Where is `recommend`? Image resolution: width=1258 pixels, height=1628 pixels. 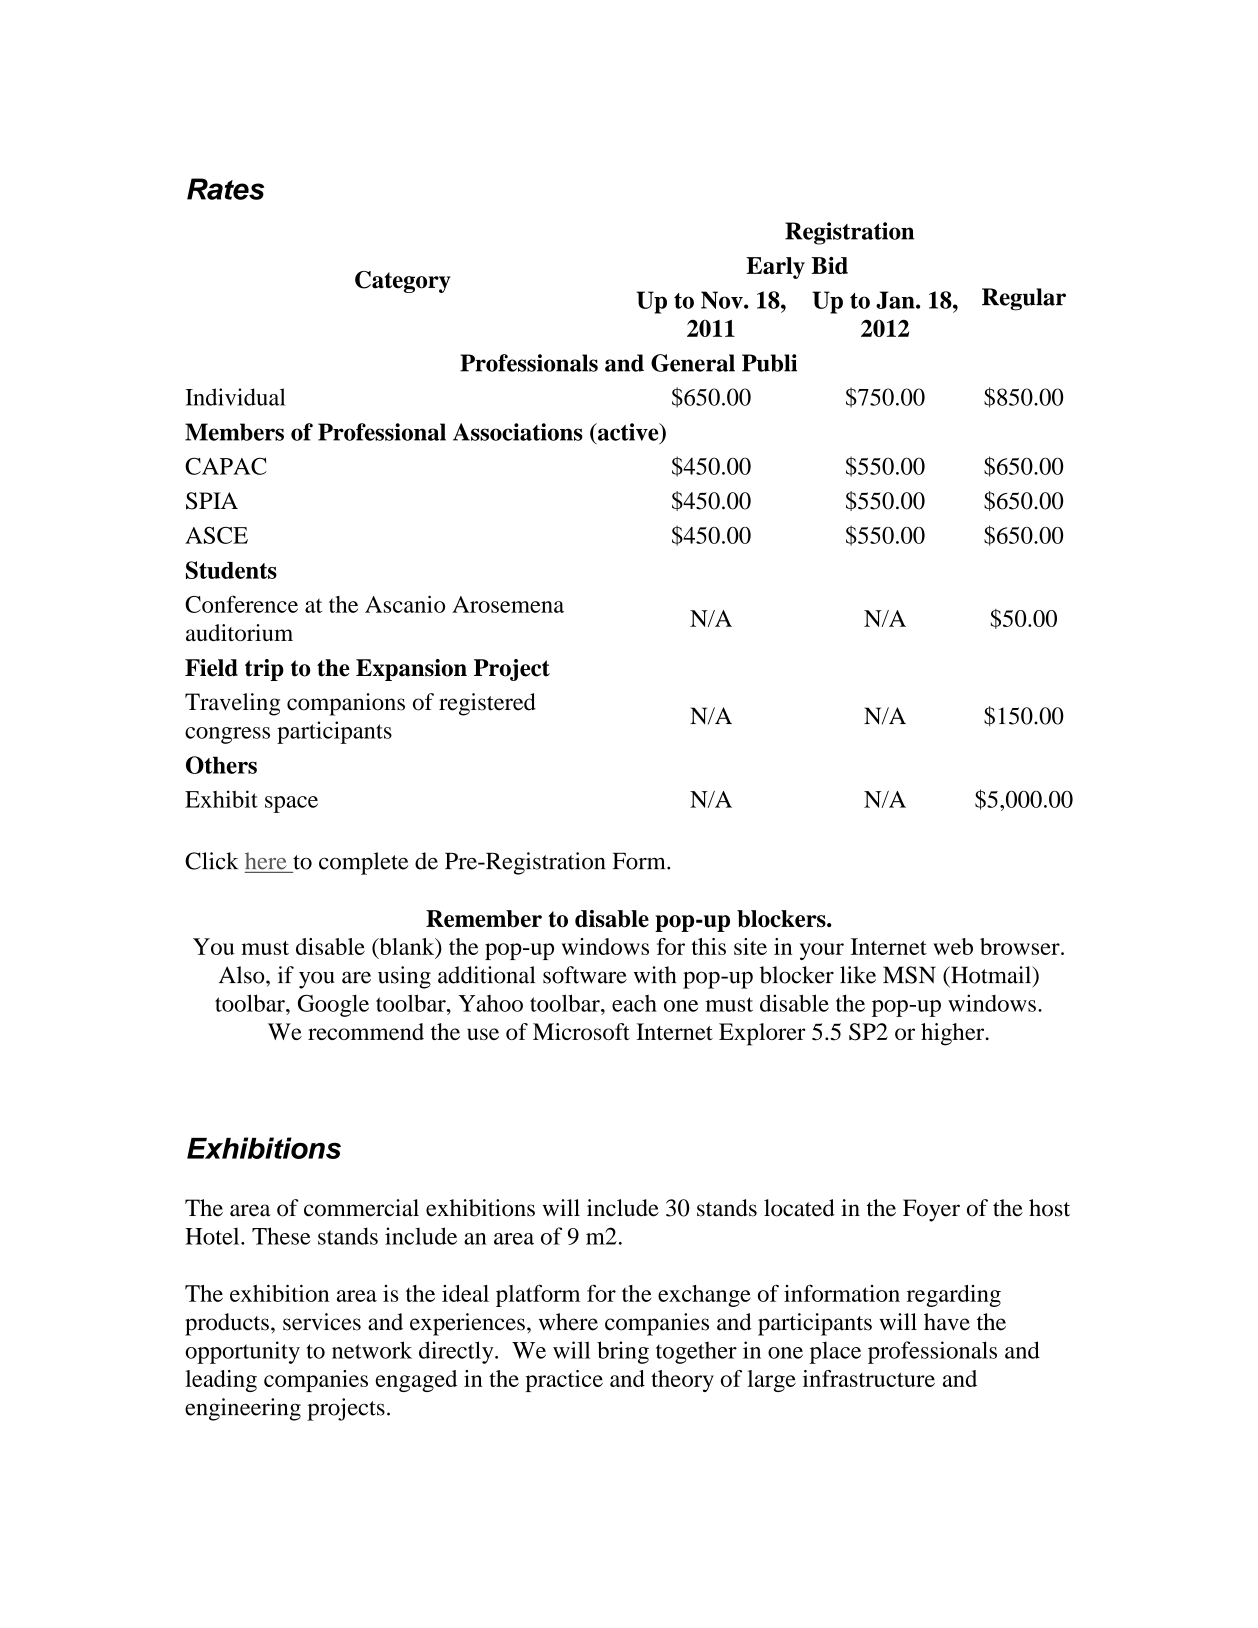 recommend is located at coordinates (366, 1031).
